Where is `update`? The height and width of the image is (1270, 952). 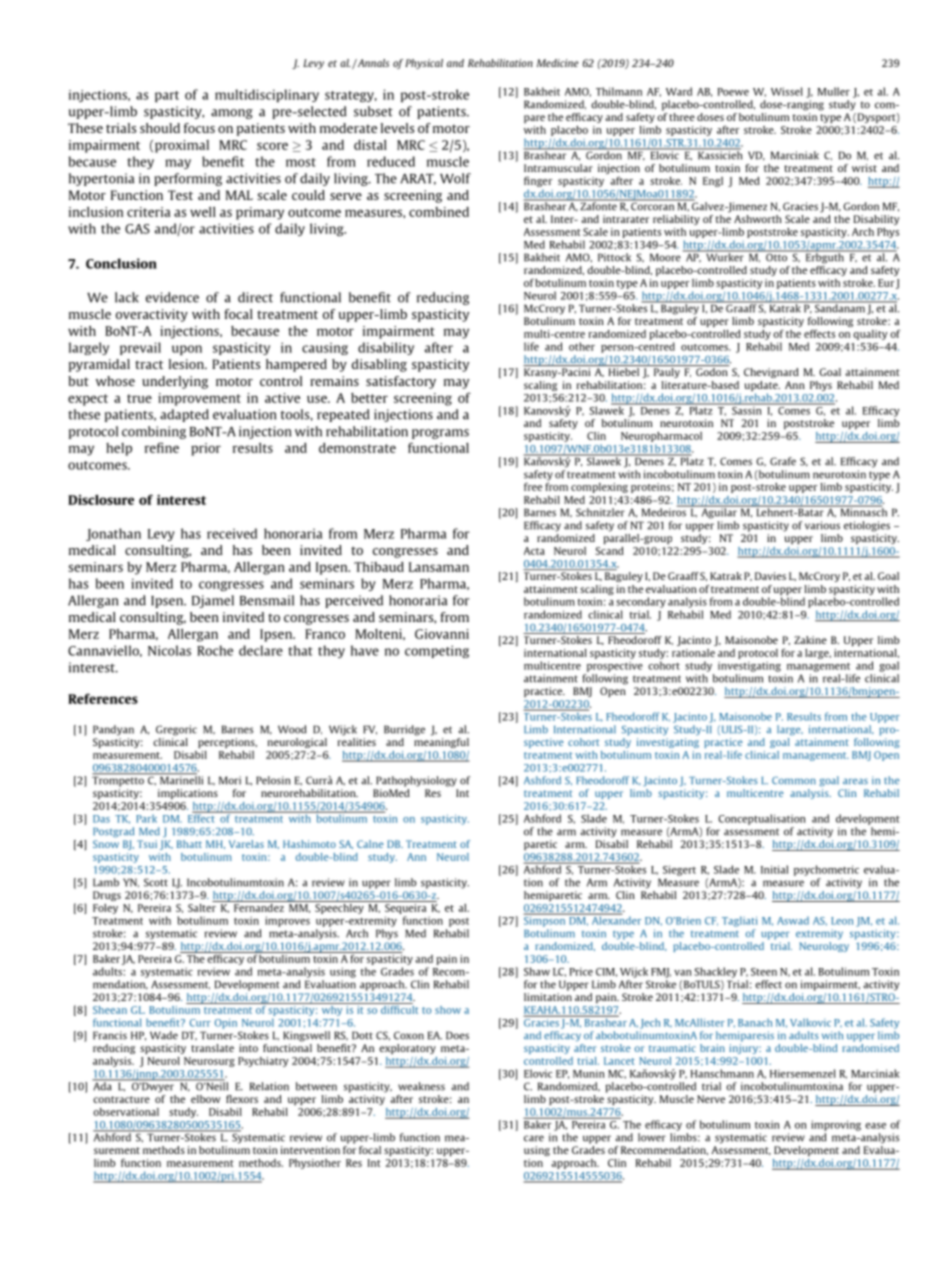 update is located at coordinates (762, 386).
